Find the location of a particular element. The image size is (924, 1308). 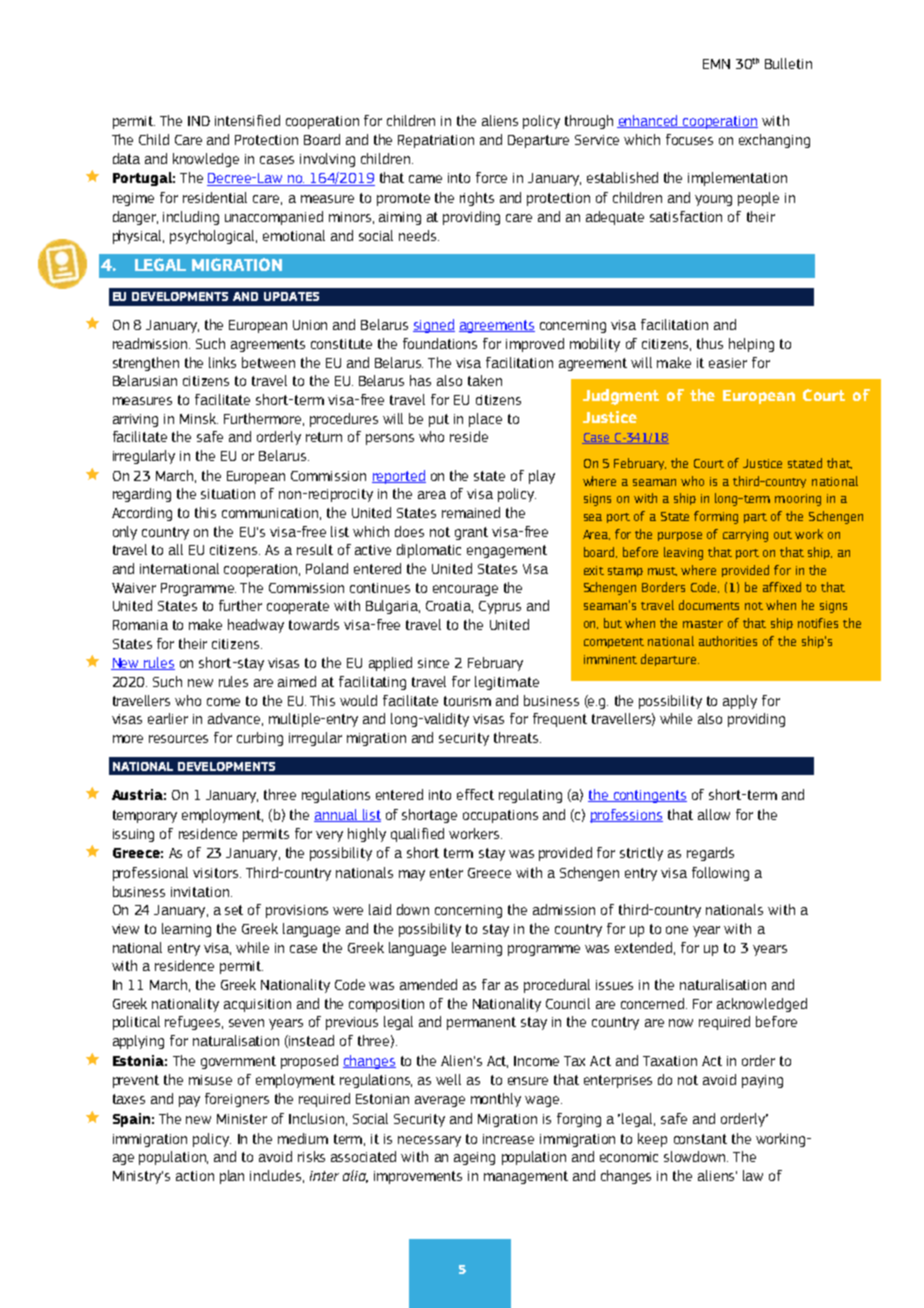

exchanging is located at coordinates (774, 141).
